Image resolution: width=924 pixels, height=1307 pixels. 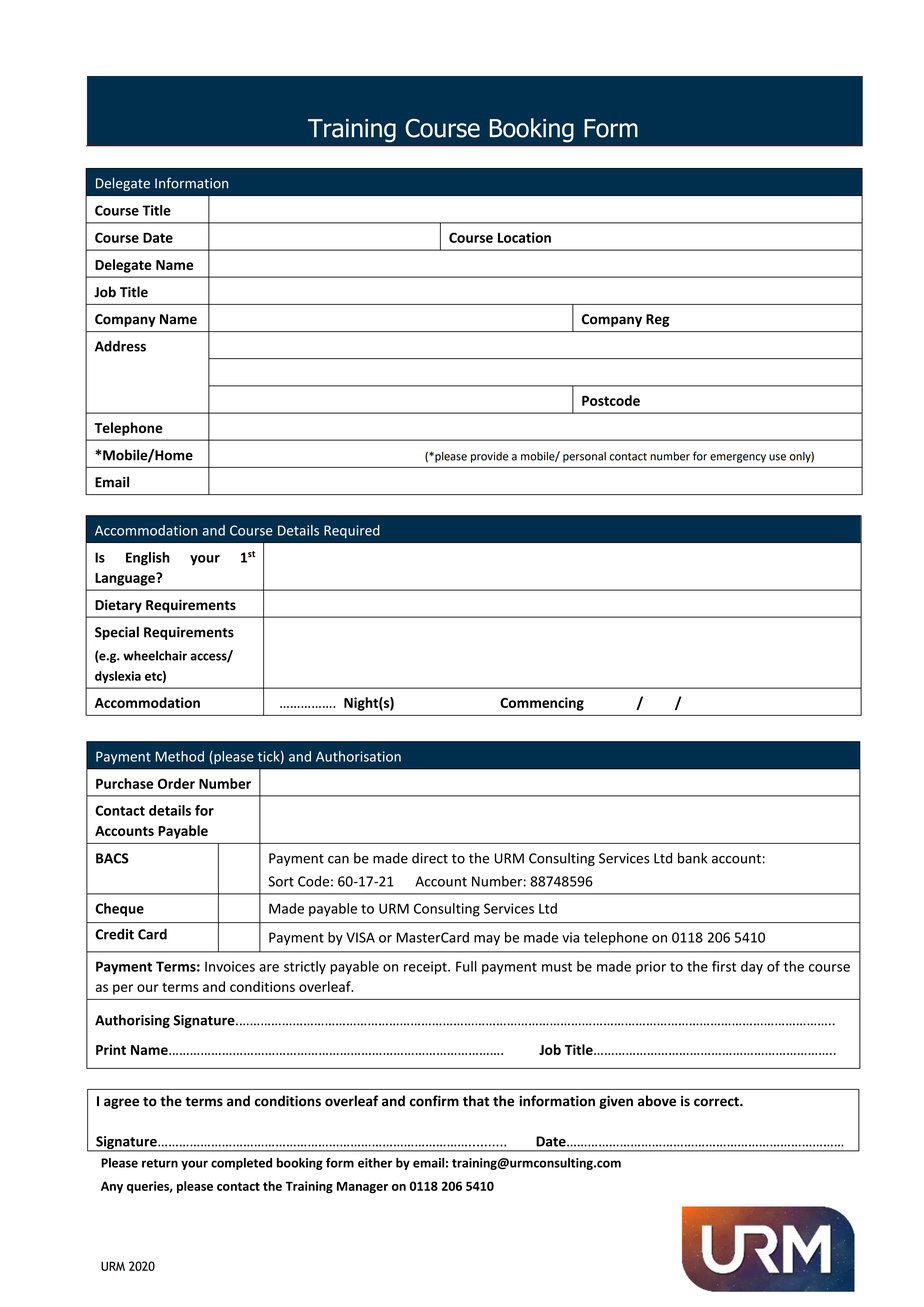 What do you see at coordinates (160, 1163) in the screenshot?
I see `return` at bounding box center [160, 1163].
